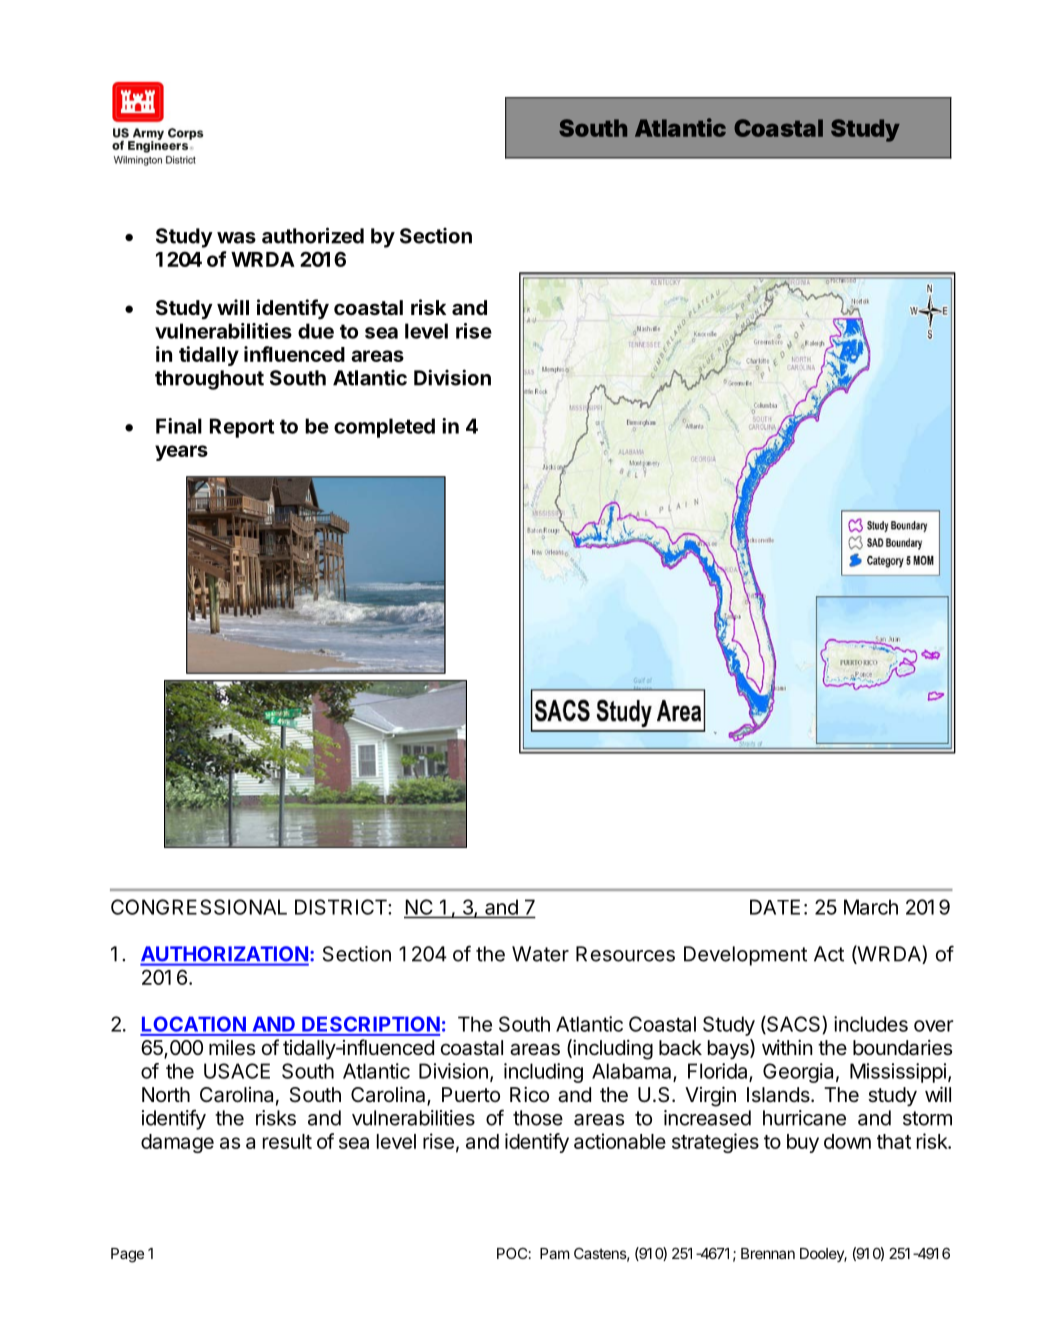  Describe the element at coordinates (871, 1024) in the image. I see `includes` at that location.
